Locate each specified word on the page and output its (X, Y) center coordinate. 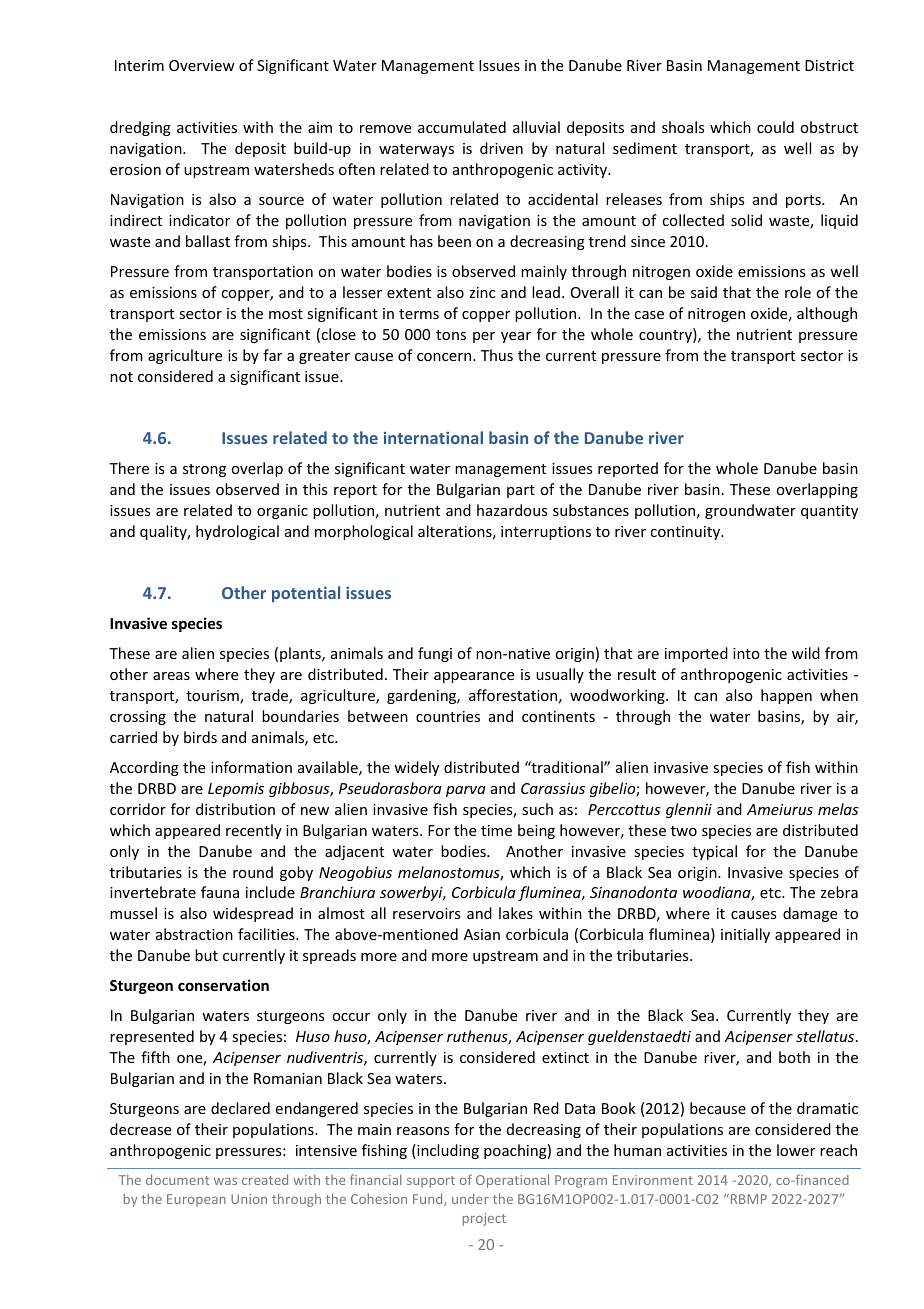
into (746, 653)
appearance (474, 677)
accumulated (462, 127)
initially (745, 935)
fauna (220, 892)
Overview (202, 65)
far (272, 355)
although (827, 314)
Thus (497, 355)
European (196, 1200)
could (775, 127)
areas (171, 676)
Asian (482, 934)
